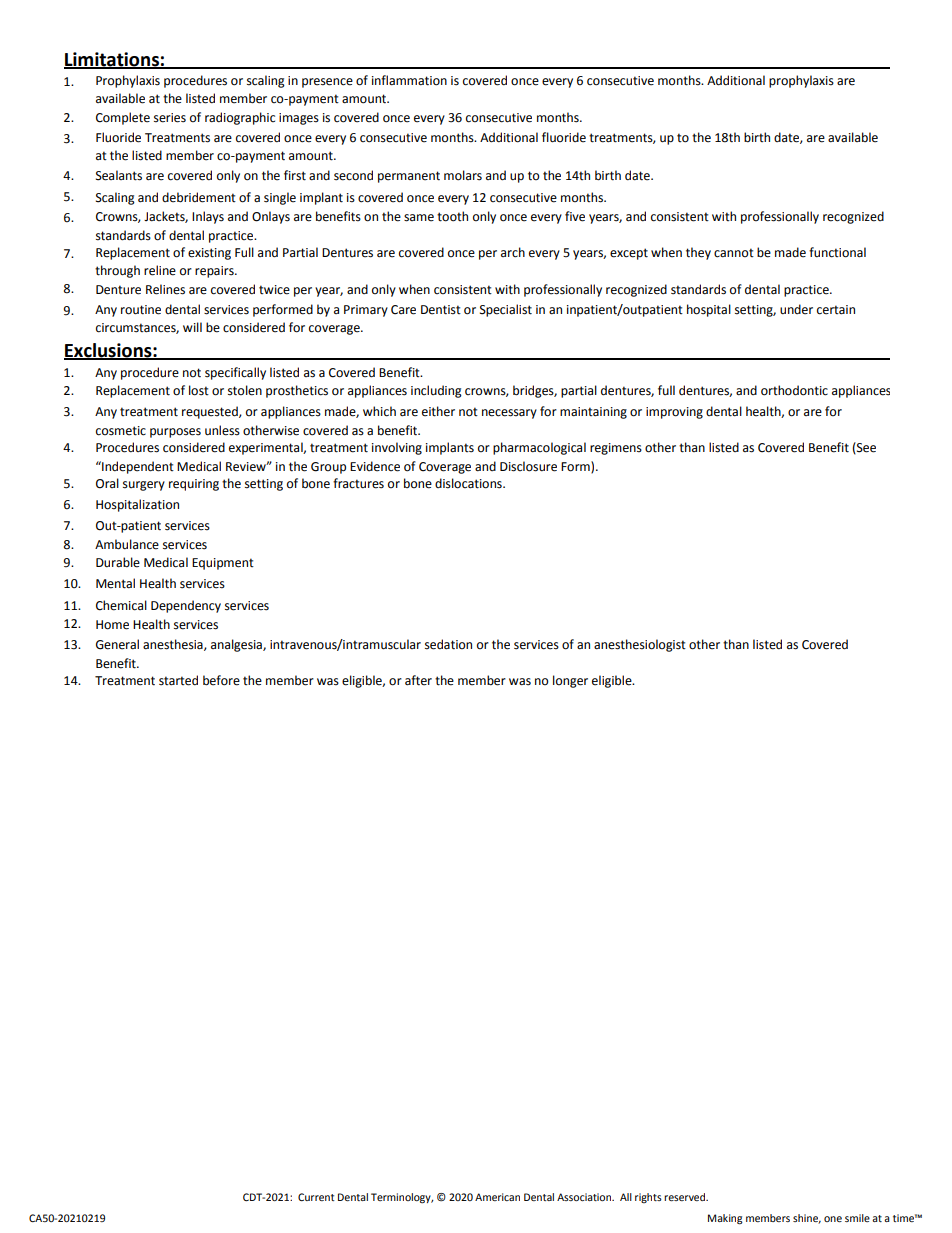  I want to click on sedation, so click(448, 644).
